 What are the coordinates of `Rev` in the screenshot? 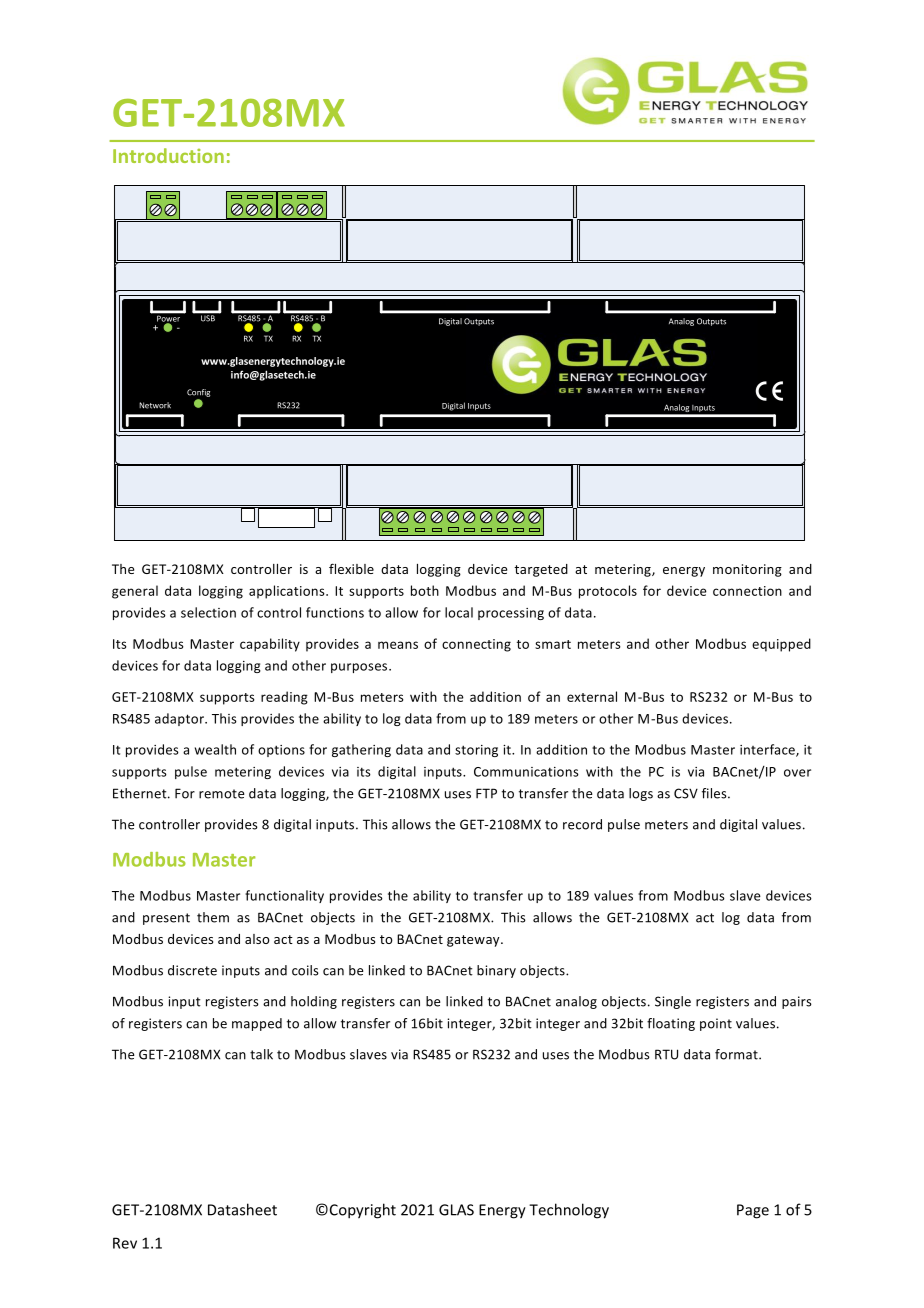 It's located at (125, 1243).
